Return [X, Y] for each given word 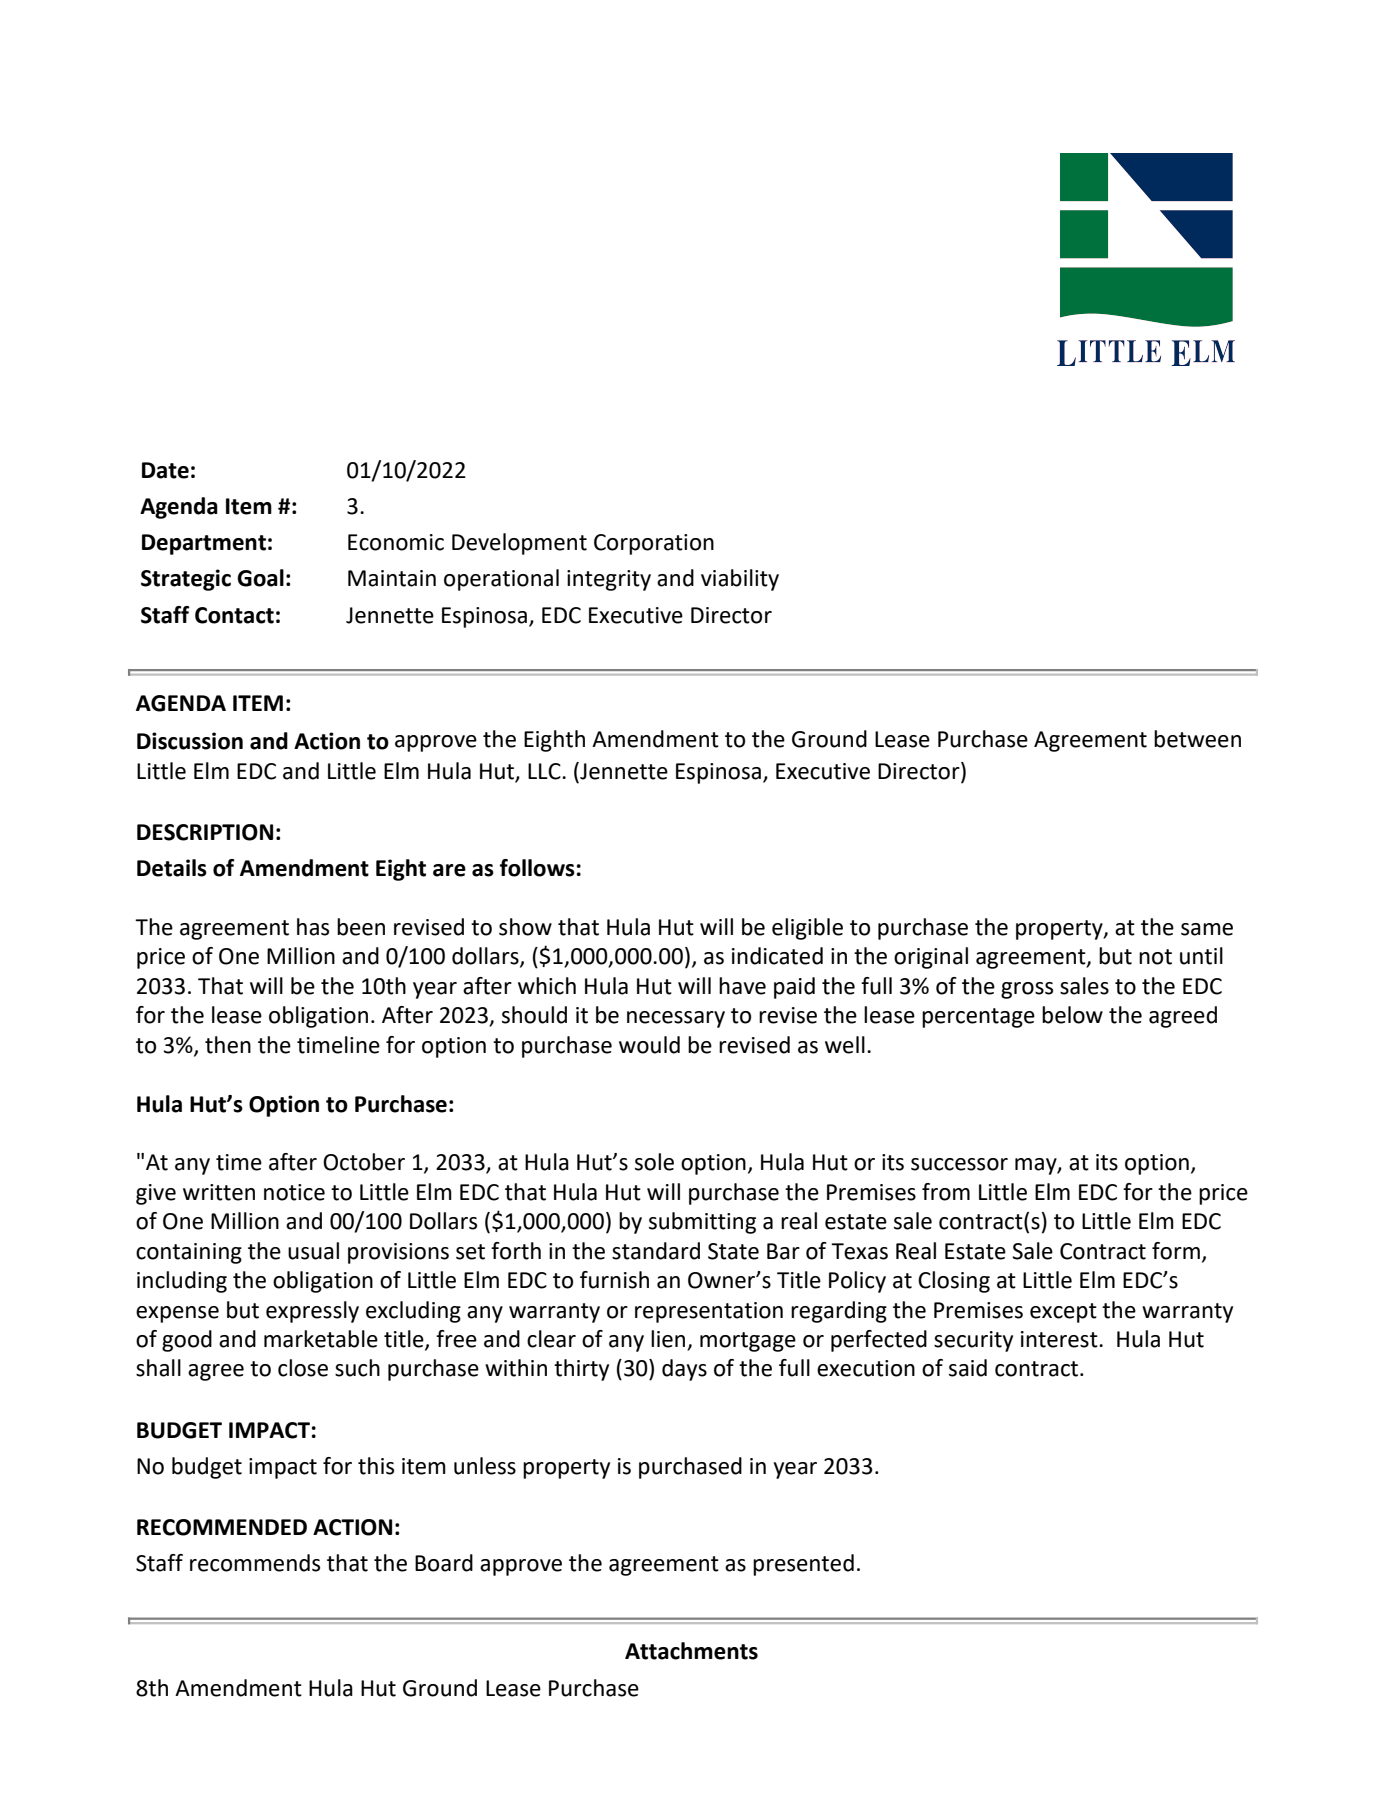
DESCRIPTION [205, 832]
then [228, 1045]
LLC [545, 771]
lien [669, 1340]
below [1072, 1015]
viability [740, 580]
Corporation [654, 544]
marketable [321, 1339]
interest [1060, 1339]
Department [204, 544]
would [649, 1045]
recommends [255, 1563]
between [1197, 739]
